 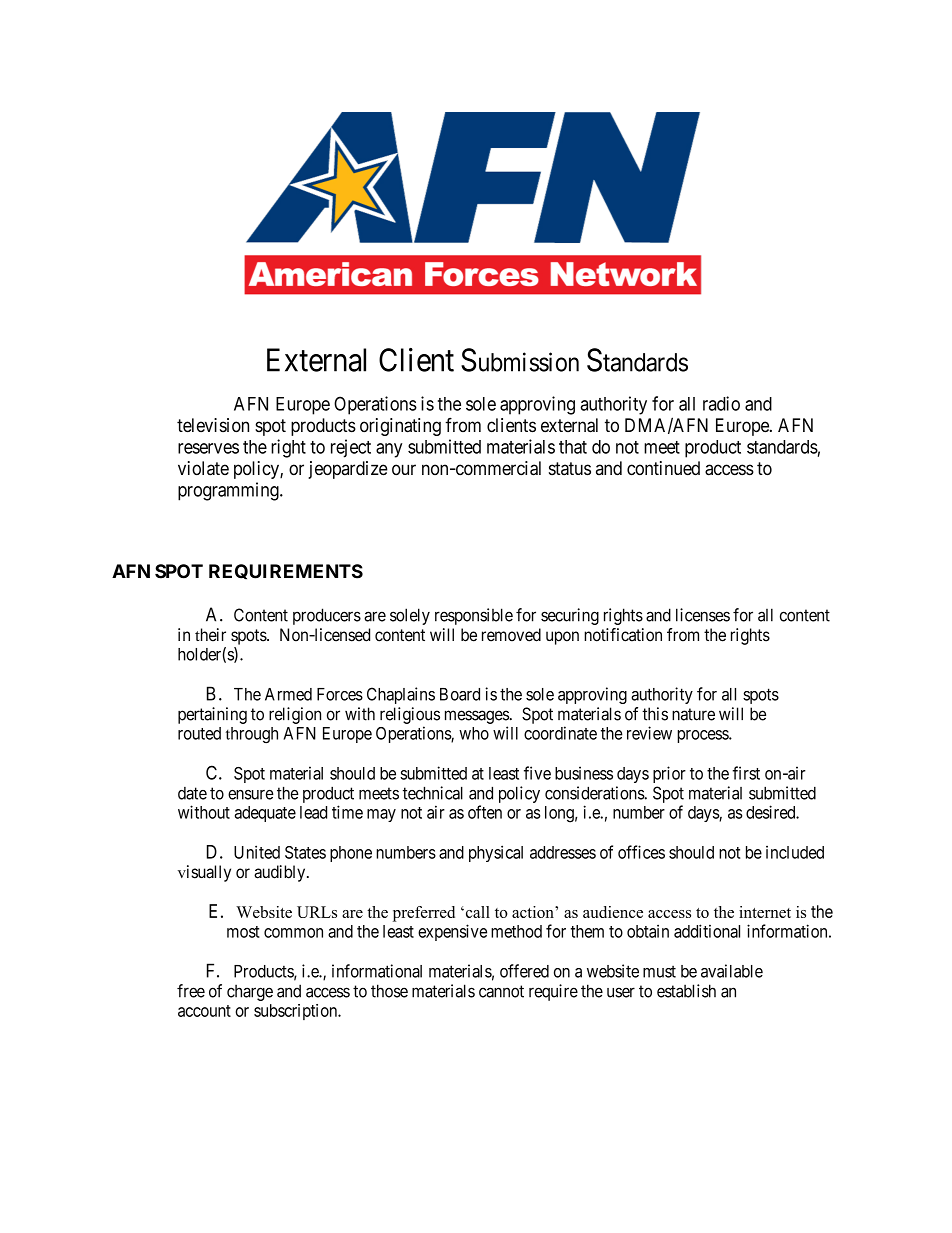 What do you see at coordinates (570, 469) in the document?
I see `status` at bounding box center [570, 469].
